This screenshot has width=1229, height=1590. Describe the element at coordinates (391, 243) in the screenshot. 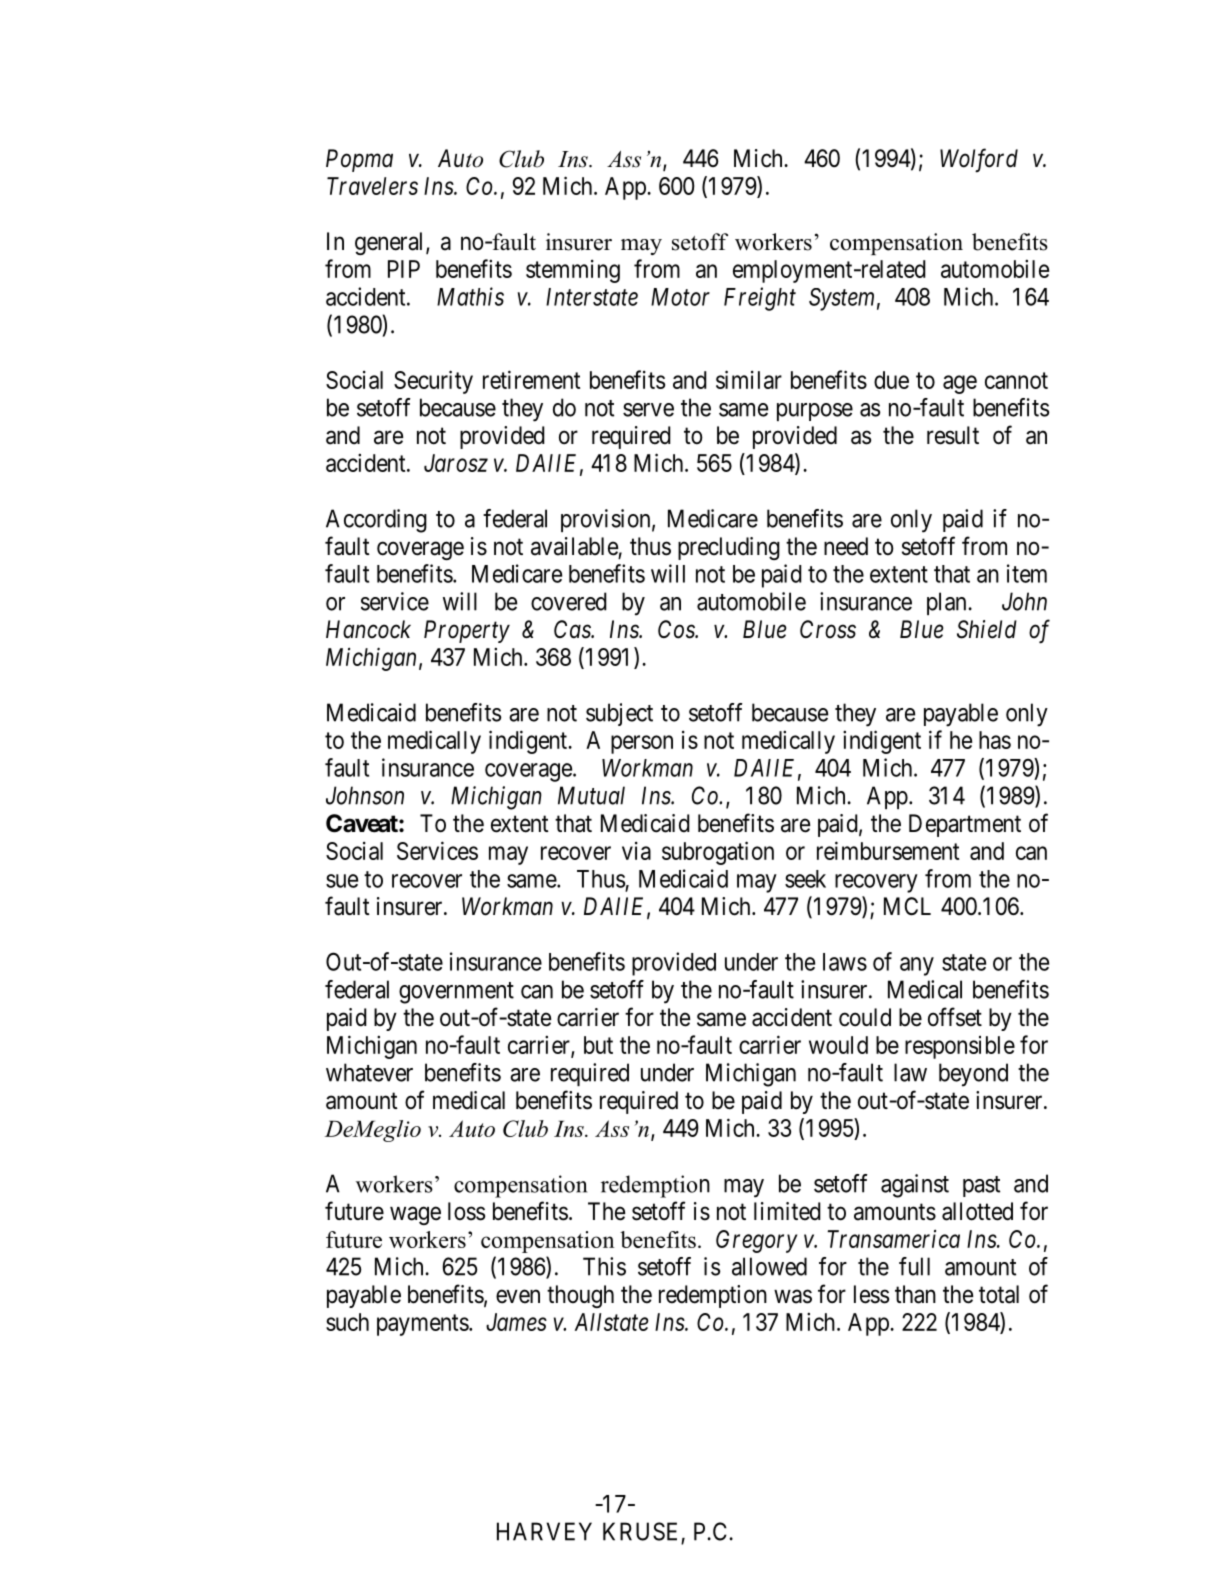

I see `general` at that location.
